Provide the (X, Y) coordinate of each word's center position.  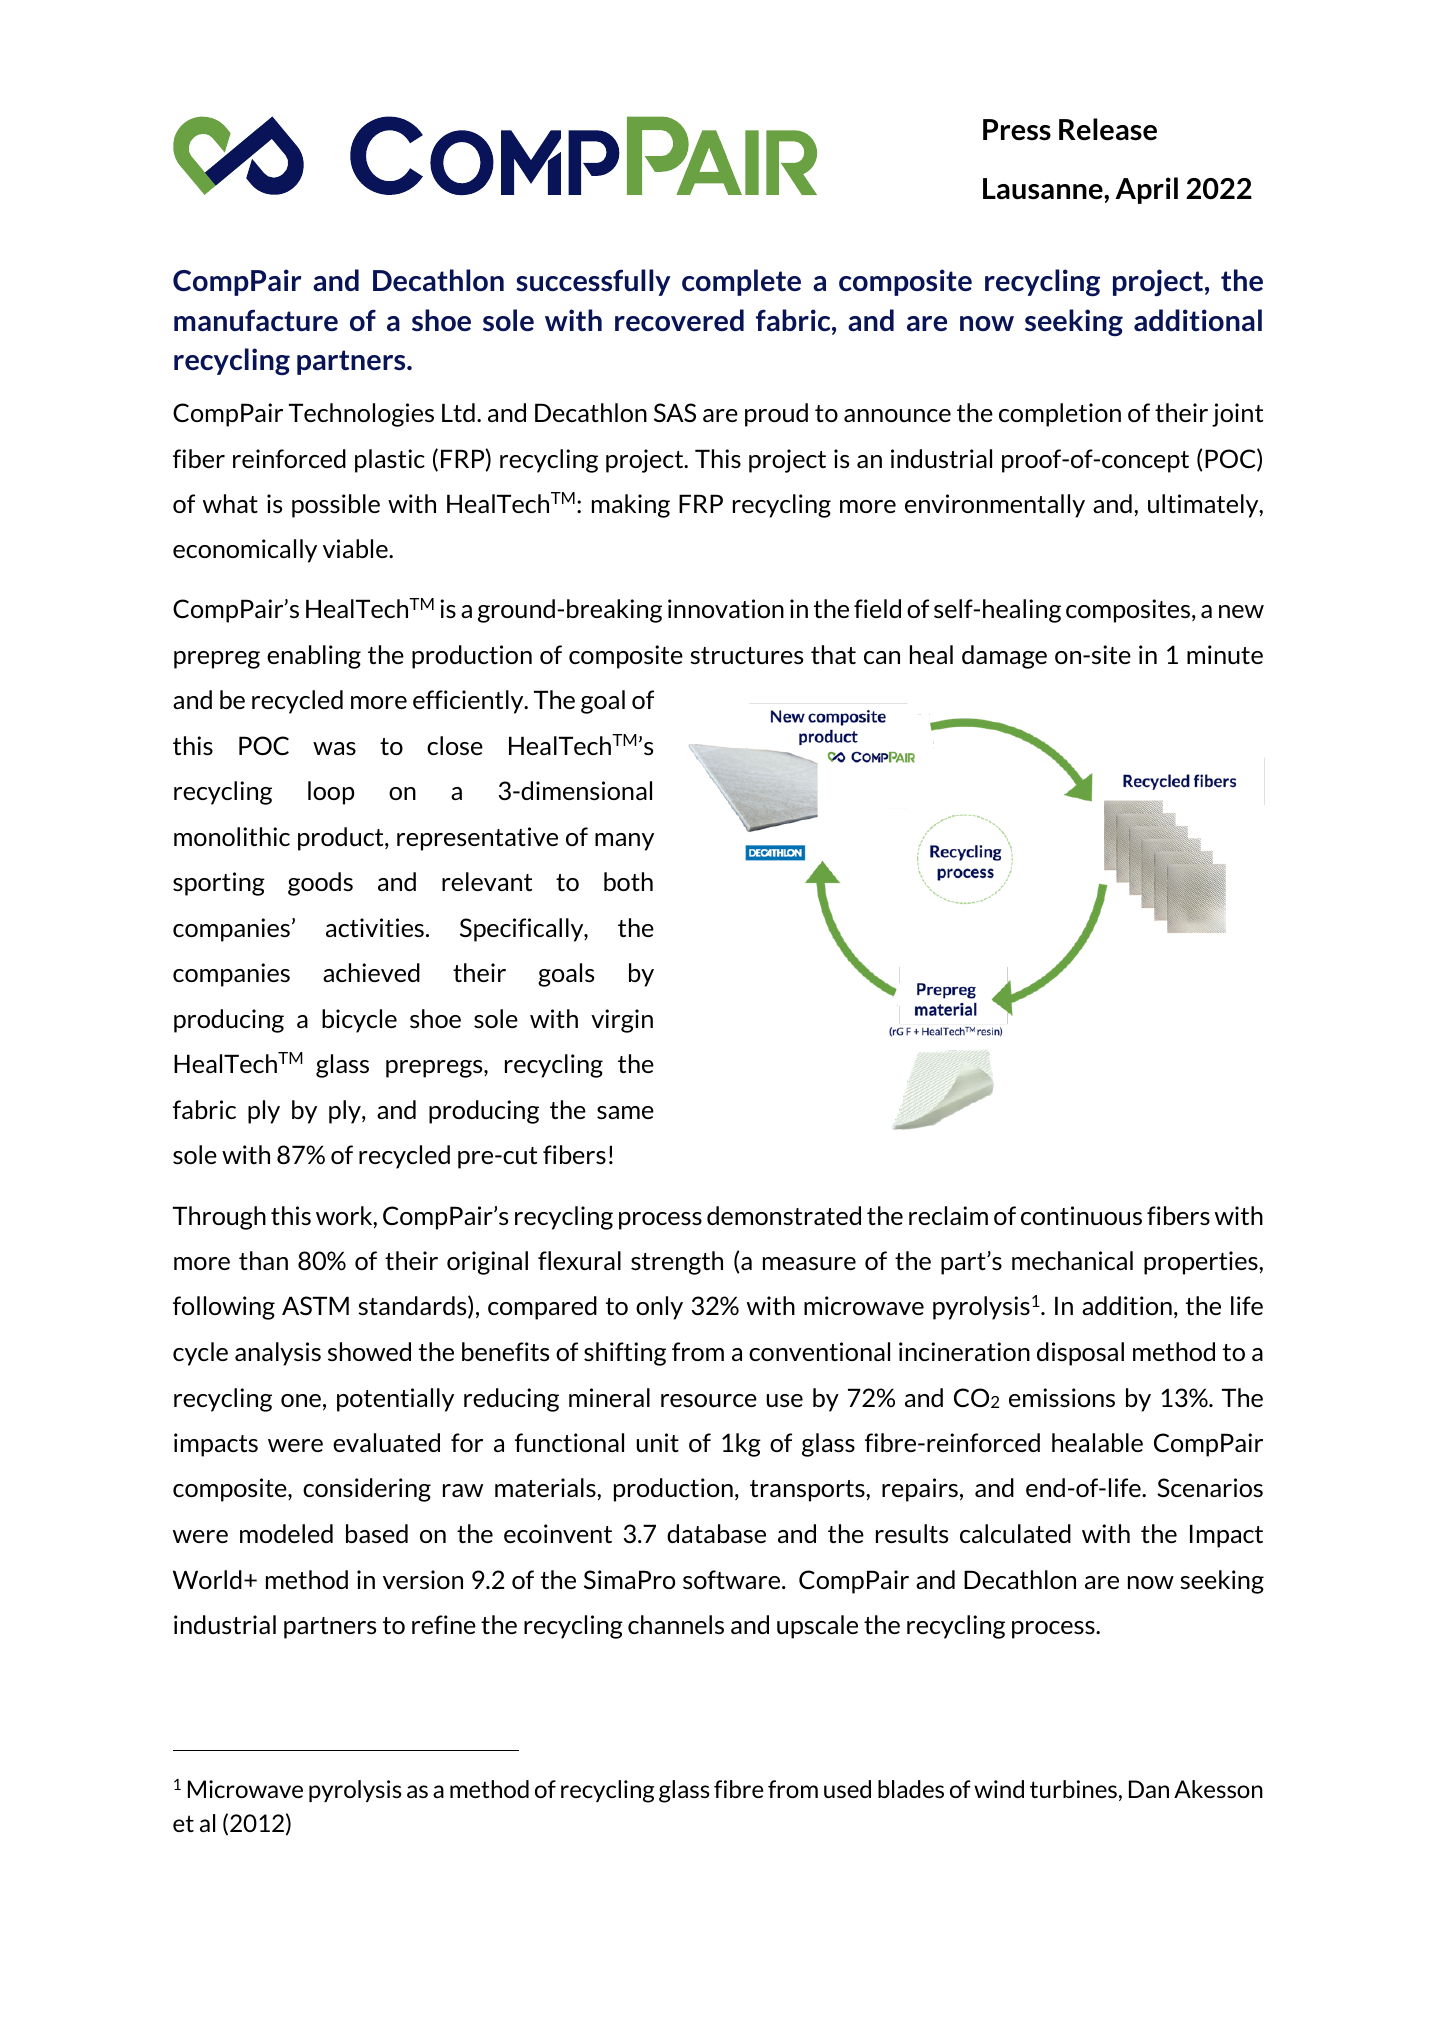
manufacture (256, 320)
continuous (1081, 1215)
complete (741, 282)
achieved (371, 972)
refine (444, 1624)
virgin (622, 1021)
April (1146, 190)
